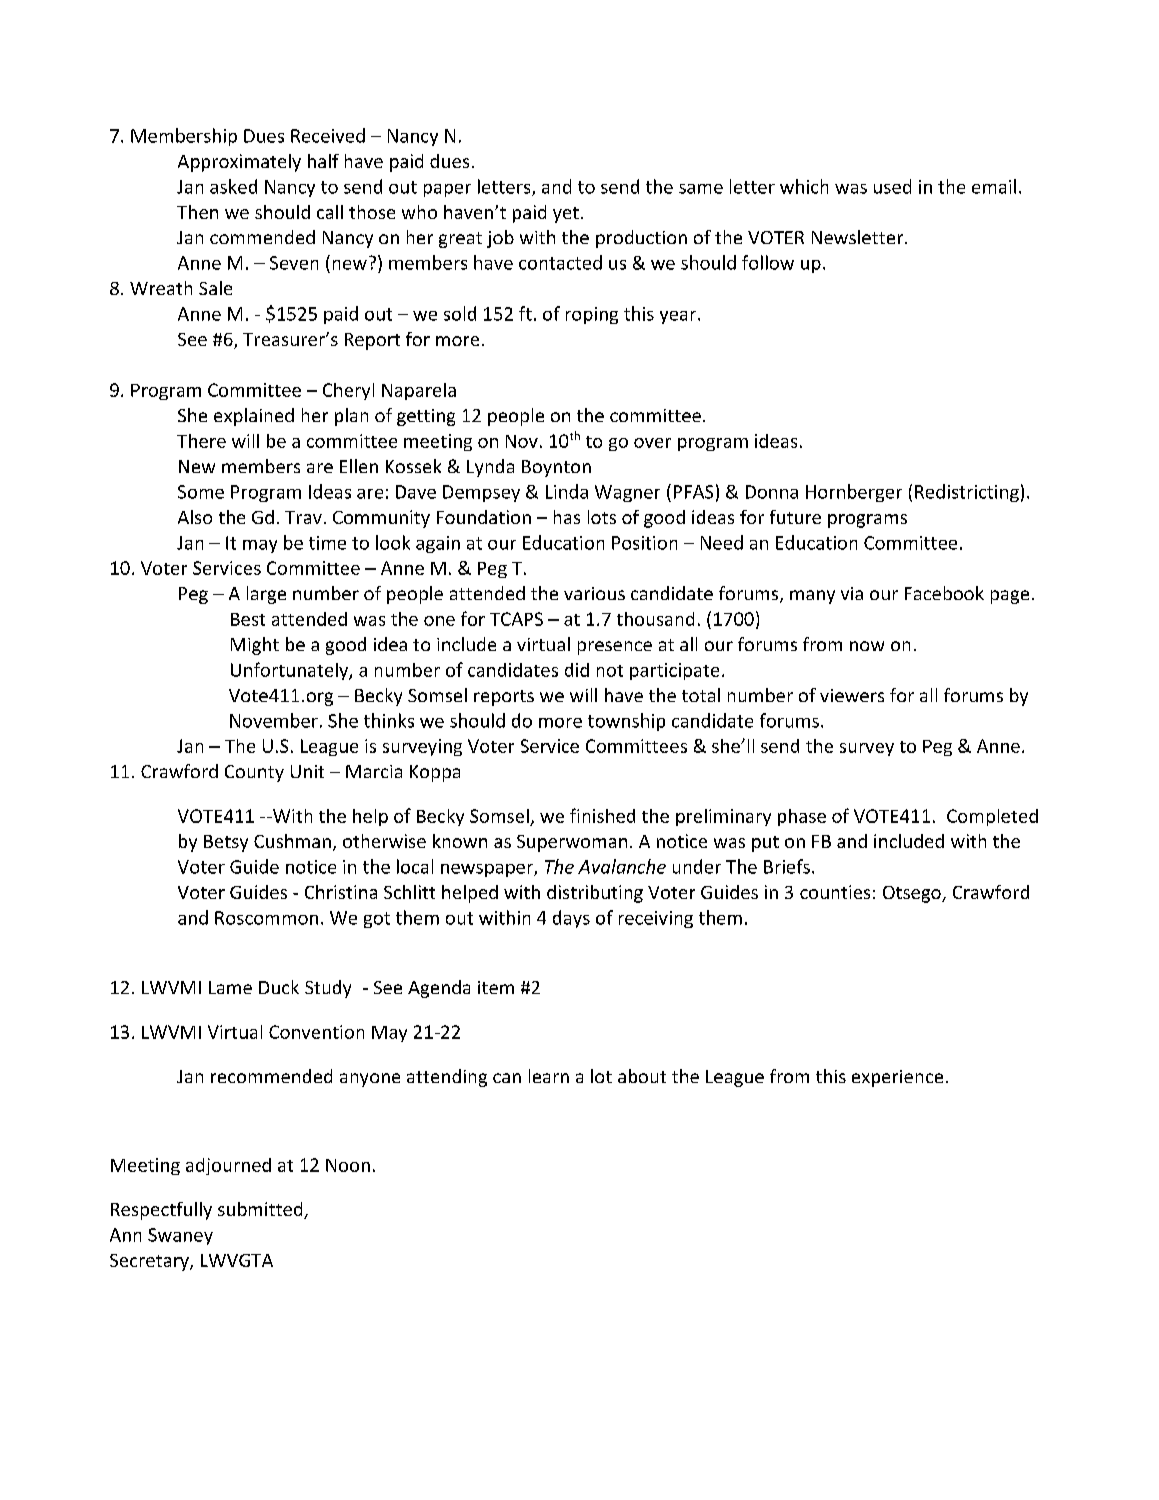 This document has height=1500, width=1159. Describe the element at coordinates (967, 493) in the document. I see `Redistricting` at that location.
